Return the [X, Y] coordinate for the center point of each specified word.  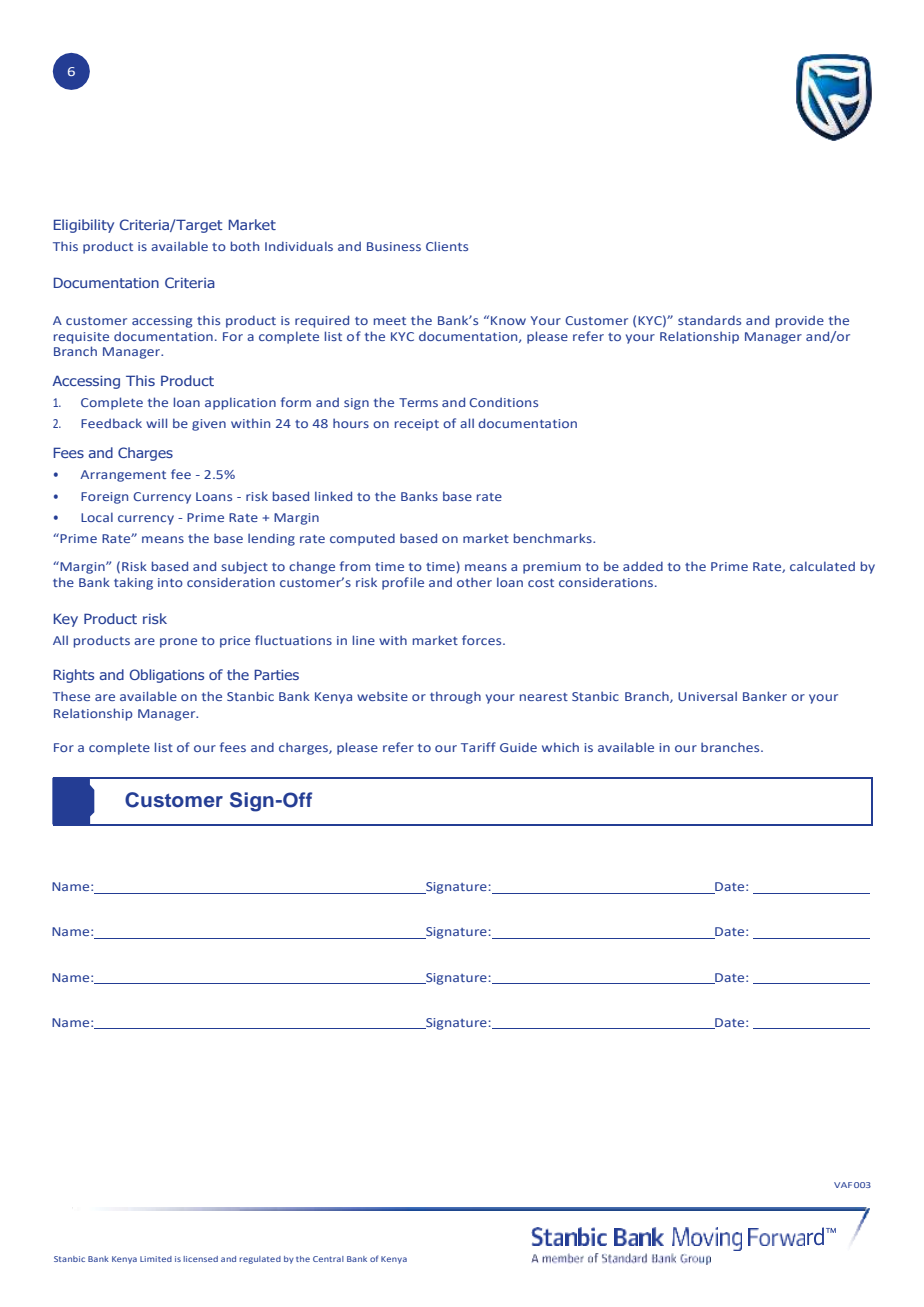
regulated [260, 1260]
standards [709, 320]
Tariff [478, 747]
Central [328, 1259]
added [643, 566]
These [71, 696]
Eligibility [84, 226]
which [560, 747]
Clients [447, 246]
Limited [156, 1259]
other [474, 582]
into [170, 582]
